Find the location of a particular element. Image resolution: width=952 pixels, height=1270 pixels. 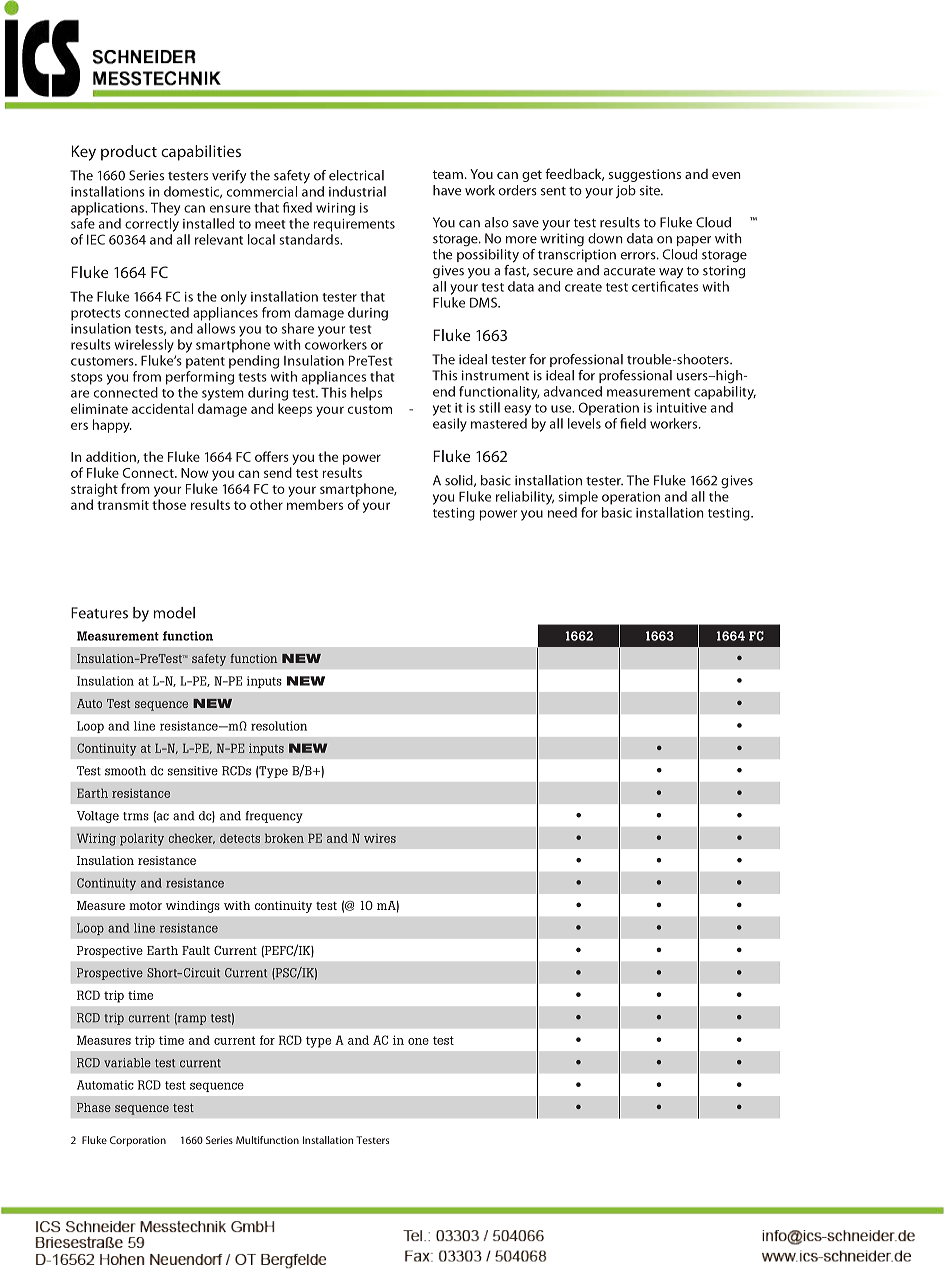

variable is located at coordinates (127, 1063).
